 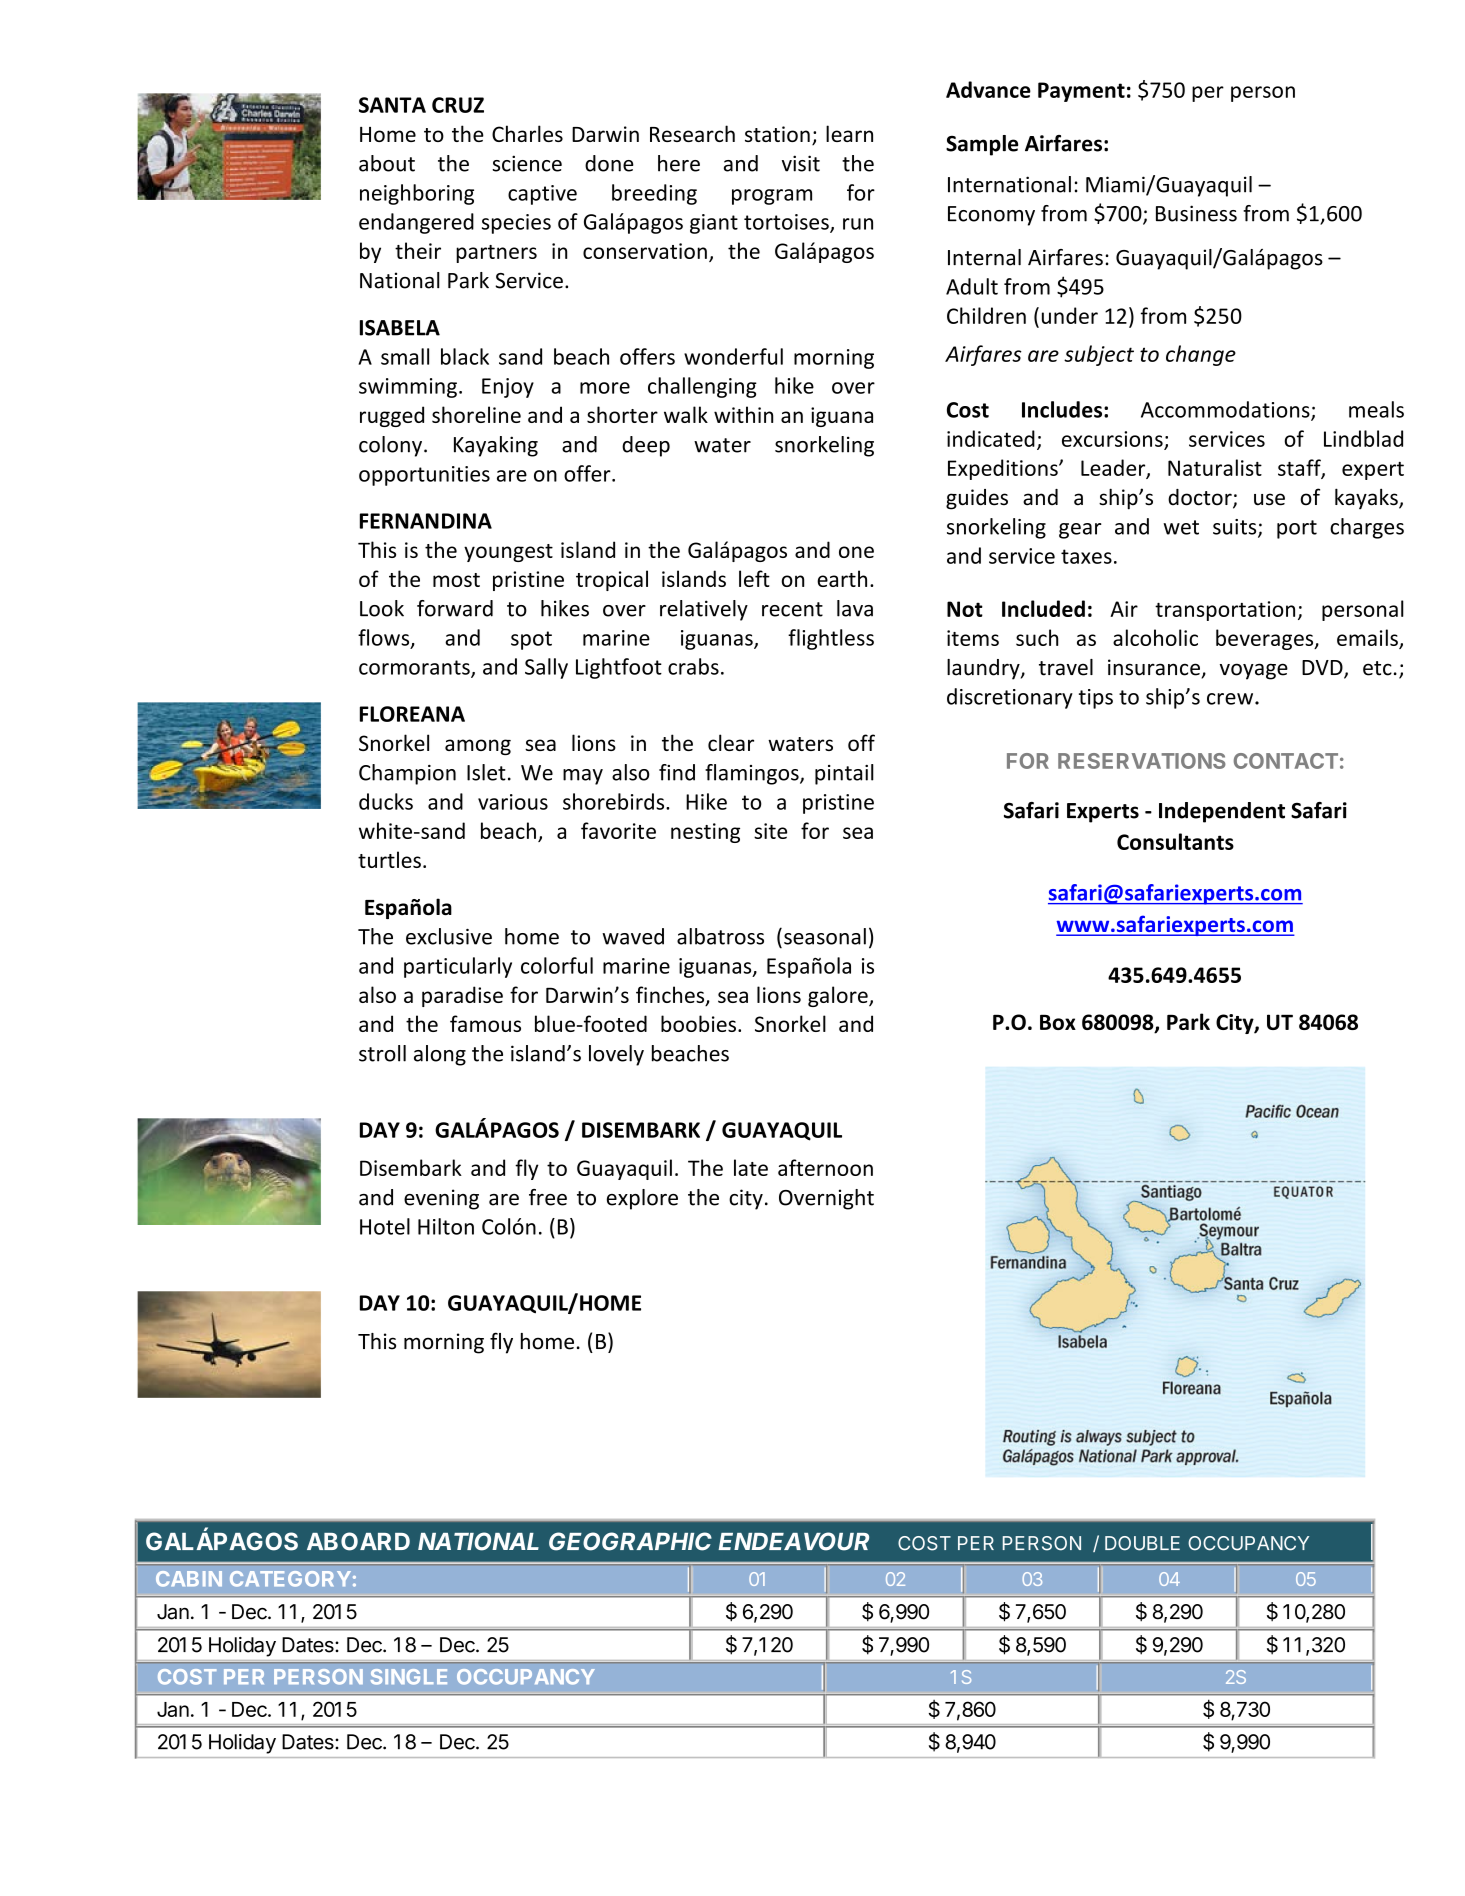 What do you see at coordinates (1236, 528) in the page?
I see `suits` at bounding box center [1236, 528].
